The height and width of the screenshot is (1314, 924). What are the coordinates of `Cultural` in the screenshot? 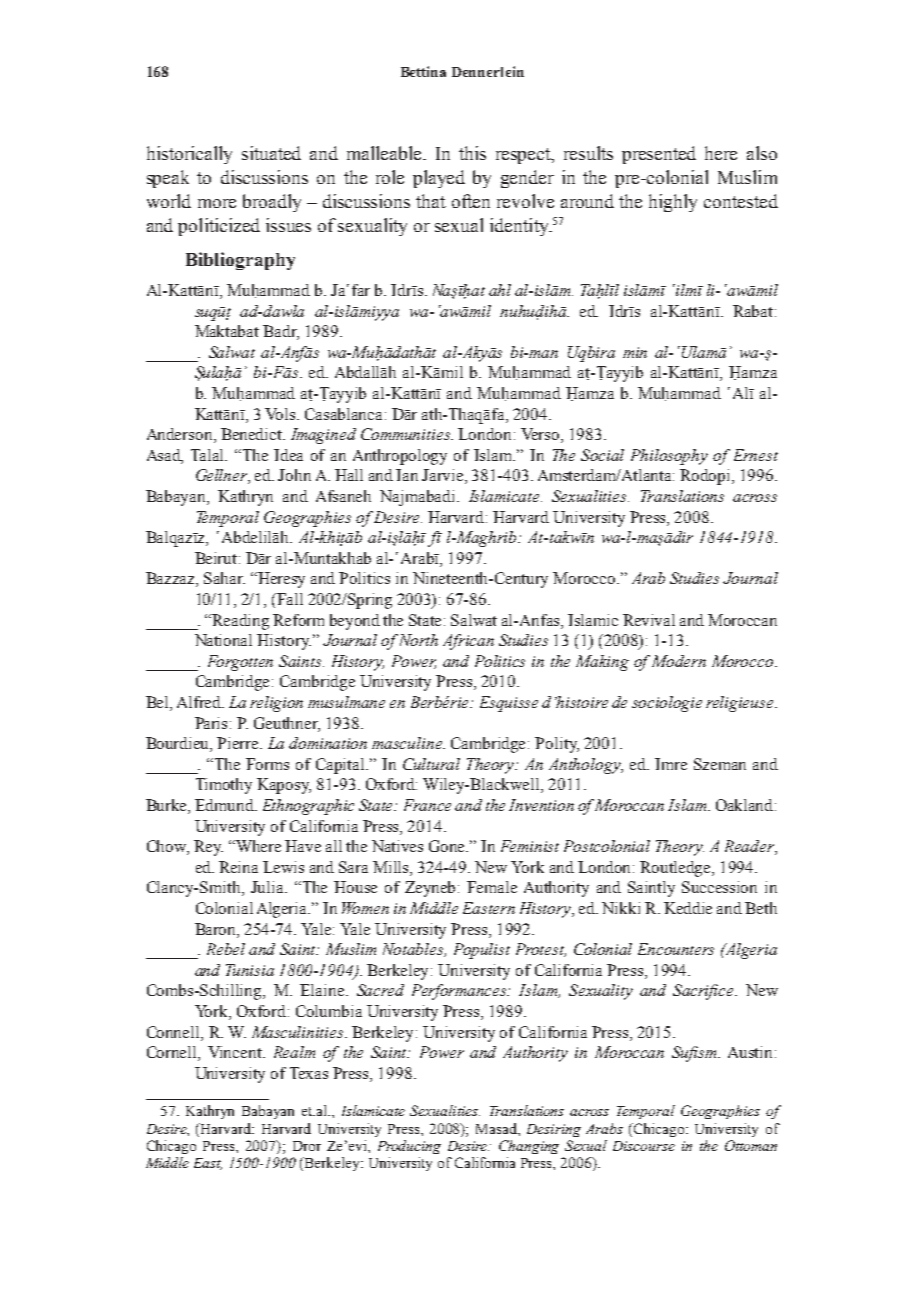 It's located at (431, 764).
